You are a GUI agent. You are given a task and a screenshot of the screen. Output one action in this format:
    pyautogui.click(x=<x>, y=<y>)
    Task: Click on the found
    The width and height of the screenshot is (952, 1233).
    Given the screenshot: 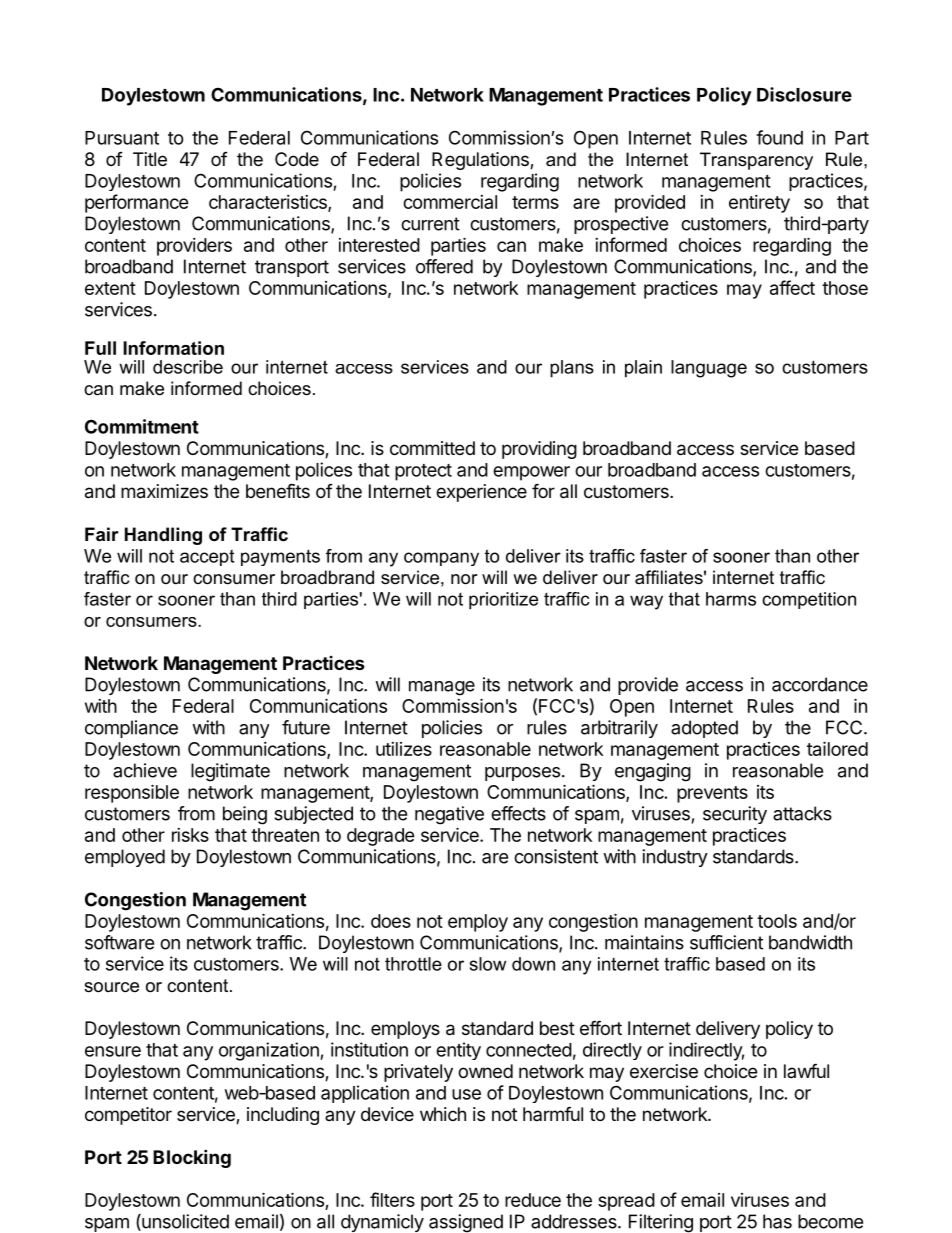 What is the action you would take?
    pyautogui.click(x=779, y=137)
